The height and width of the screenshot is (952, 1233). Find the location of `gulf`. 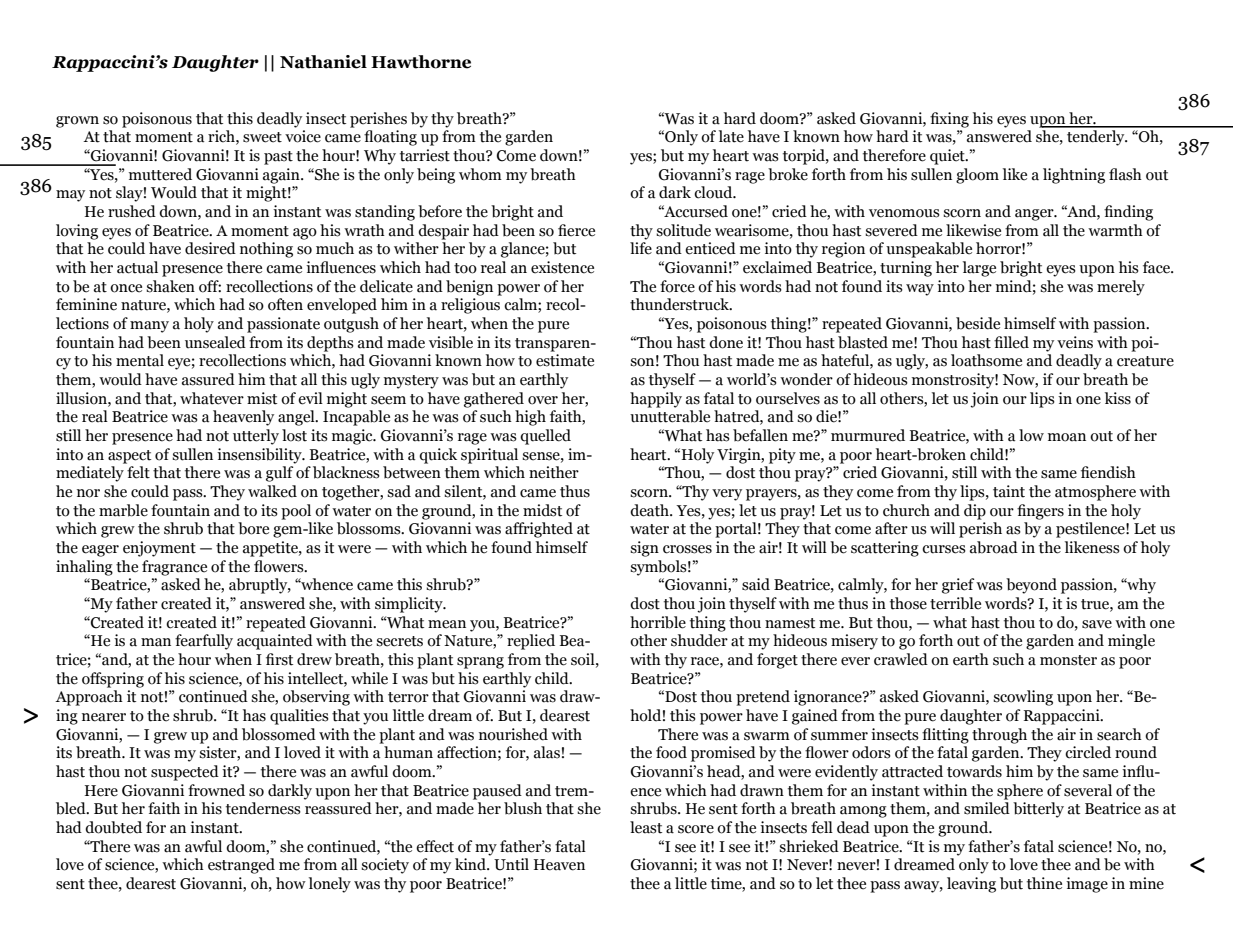

gulf is located at coordinates (279, 474).
